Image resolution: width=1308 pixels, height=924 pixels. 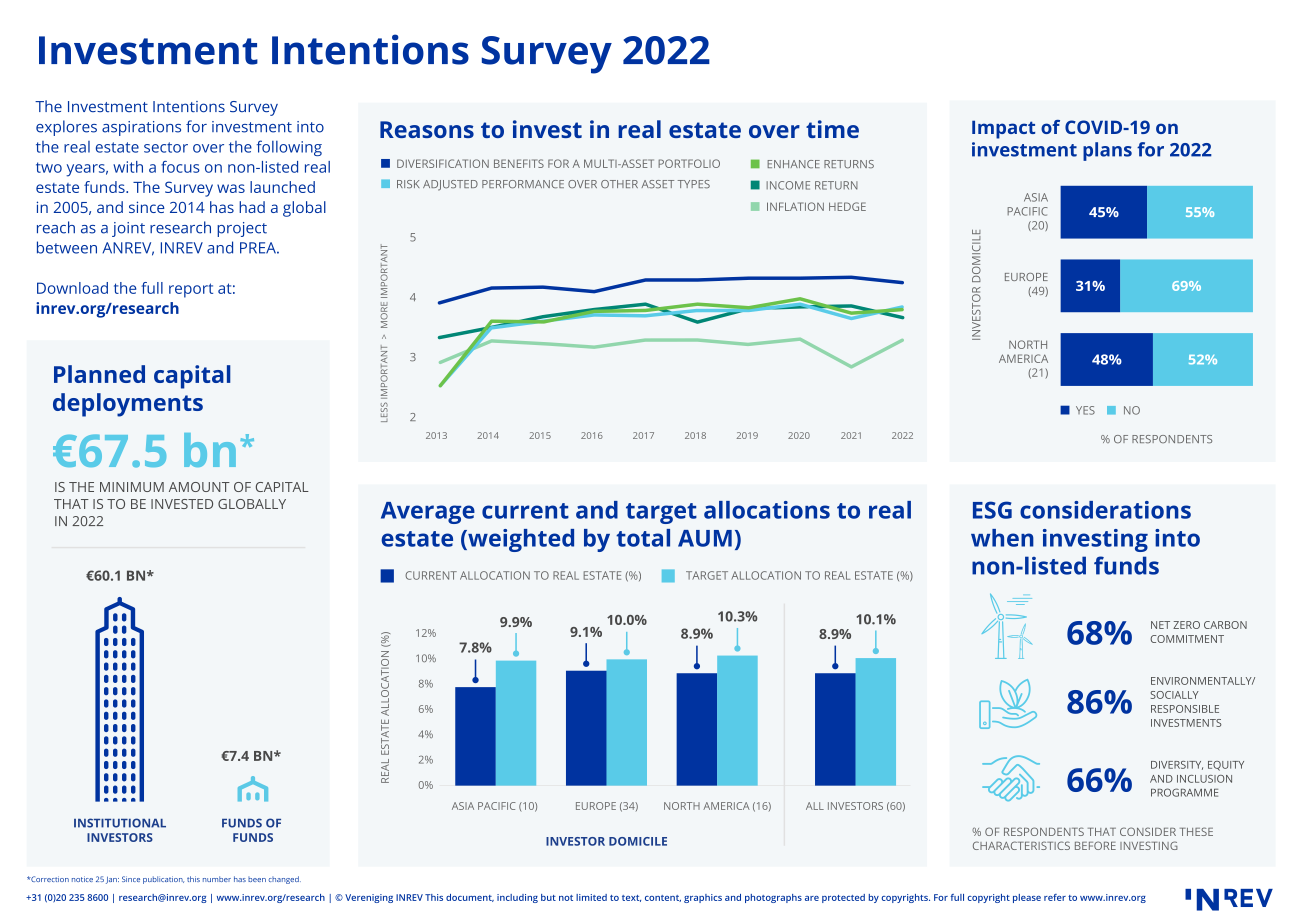 I want to click on NET, so click(x=1160, y=625).
